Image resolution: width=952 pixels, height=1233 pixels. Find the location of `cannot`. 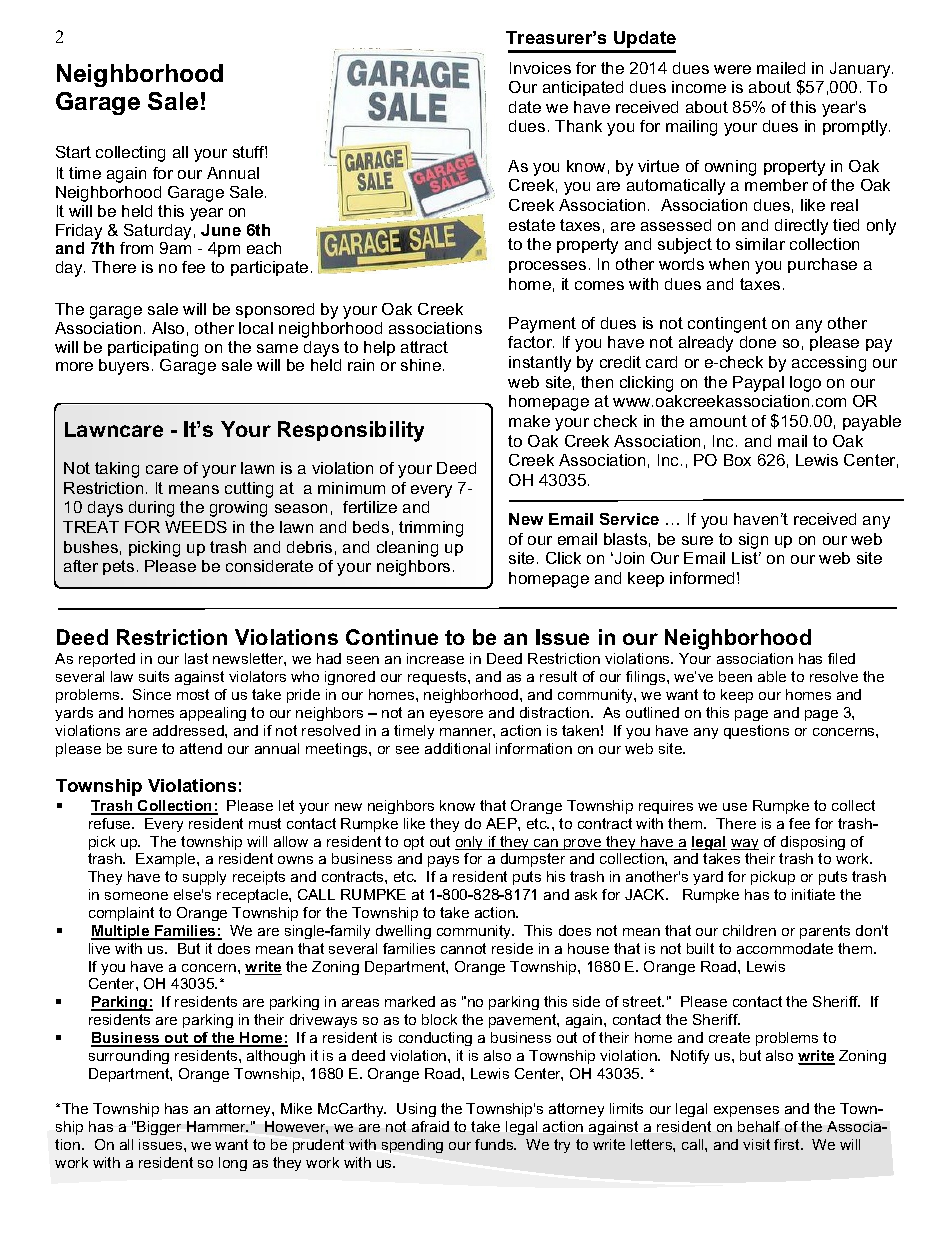

cannot is located at coordinates (463, 948).
